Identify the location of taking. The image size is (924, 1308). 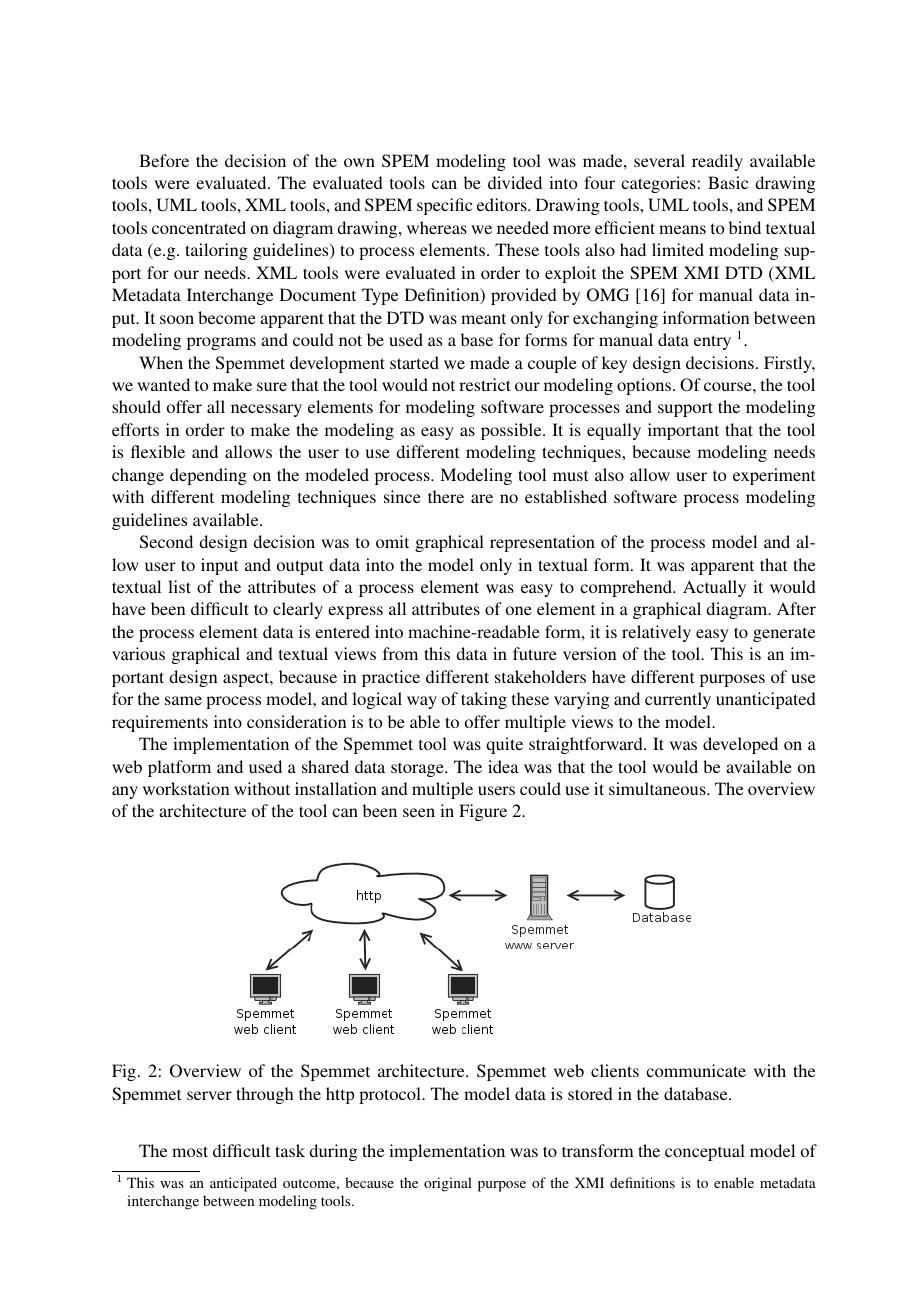
(484, 700).
